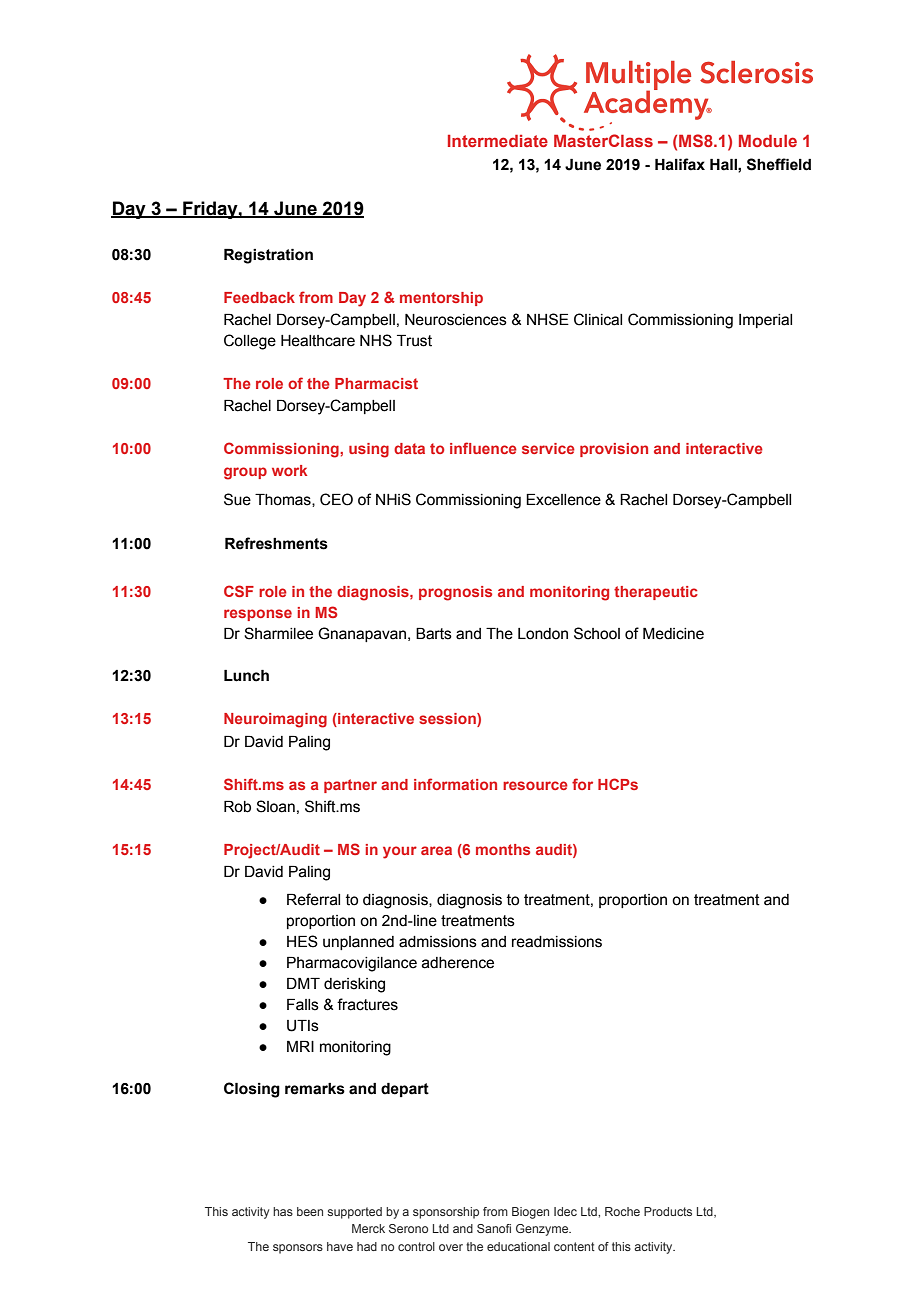  Describe the element at coordinates (268, 256) in the image. I see `Registration` at that location.
